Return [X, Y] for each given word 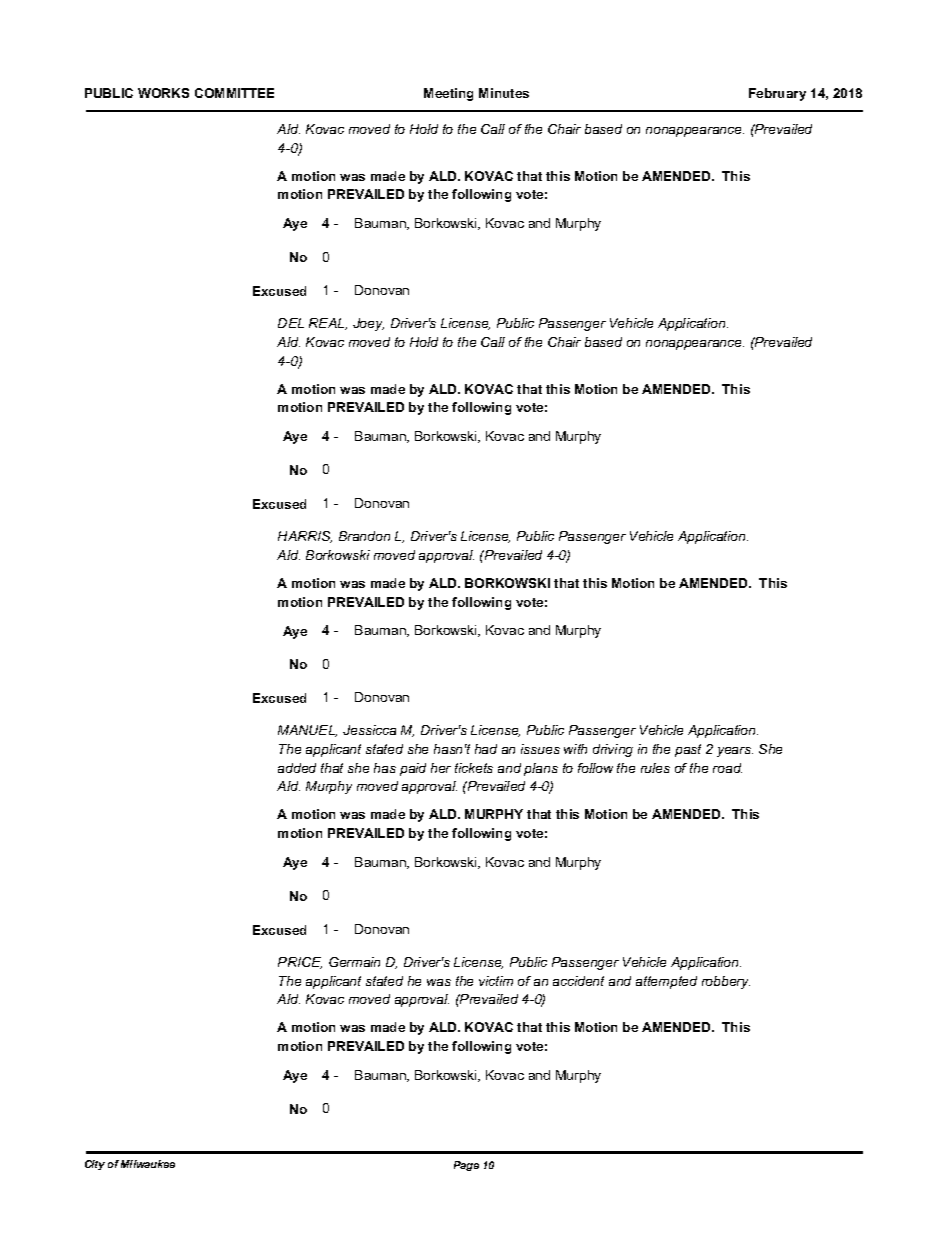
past [688, 750]
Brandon [364, 536]
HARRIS [305, 537]
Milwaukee [148, 1164]
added [297, 768]
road [727, 768]
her [441, 768]
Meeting [448, 94]
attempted [666, 982]
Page [466, 1166]
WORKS [163, 93]
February [777, 94]
